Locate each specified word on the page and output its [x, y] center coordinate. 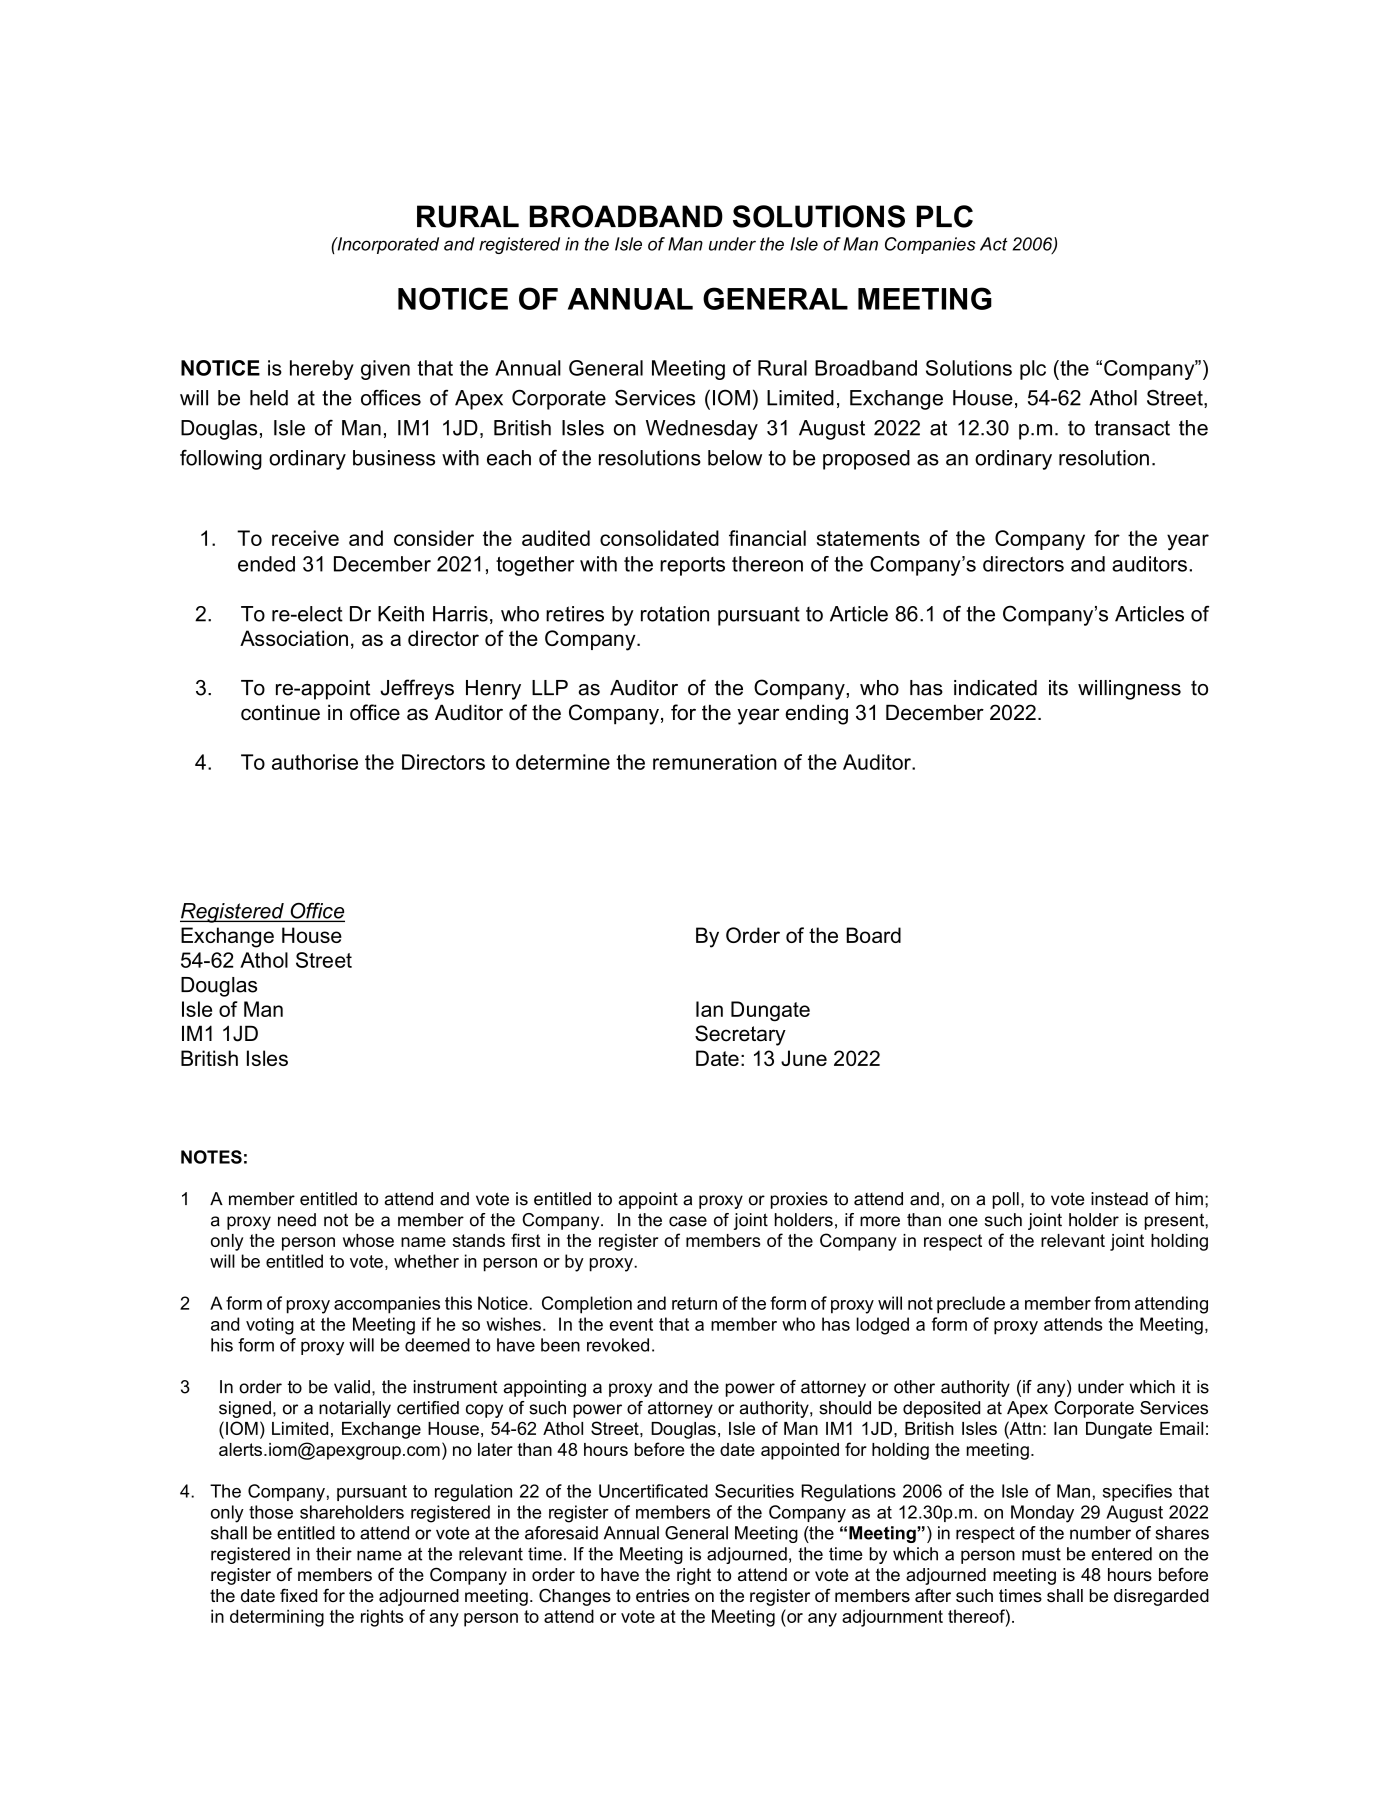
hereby [322, 370]
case [688, 1221]
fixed [298, 1595]
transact [1132, 428]
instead [1119, 1199]
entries [663, 1596]
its [1058, 688]
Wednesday [702, 430]
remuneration [715, 762]
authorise [315, 762]
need [297, 1220]
